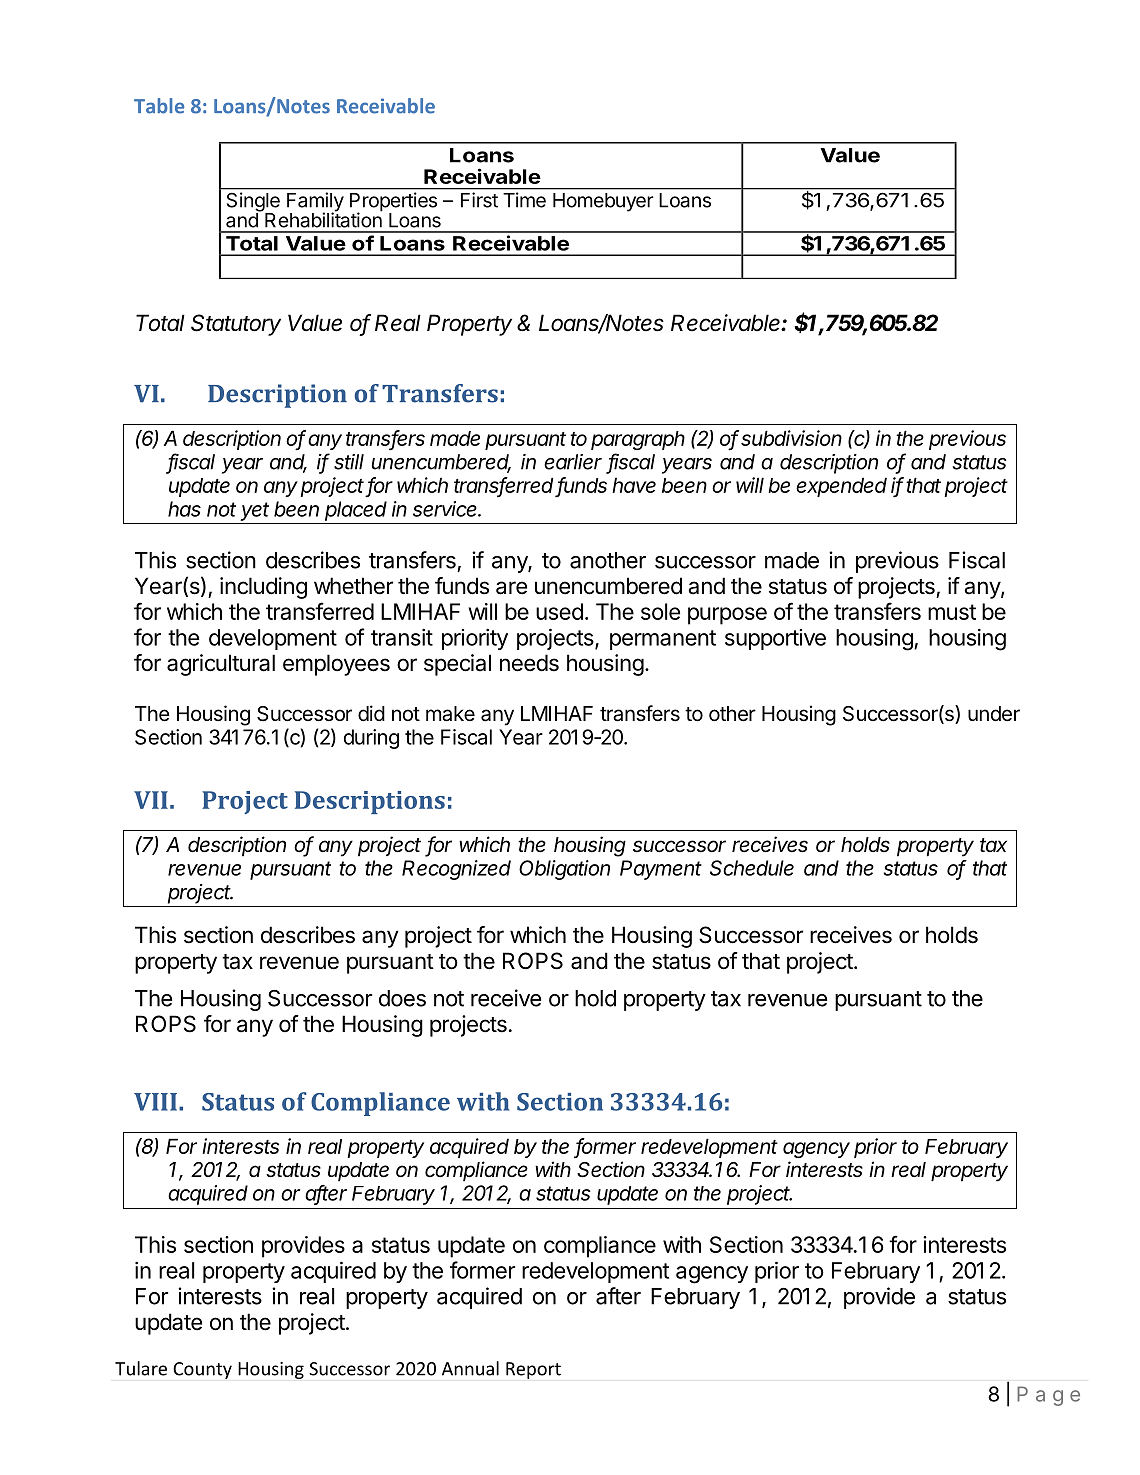 The height and width of the screenshot is (1475, 1140). I want to click on does, so click(402, 998).
